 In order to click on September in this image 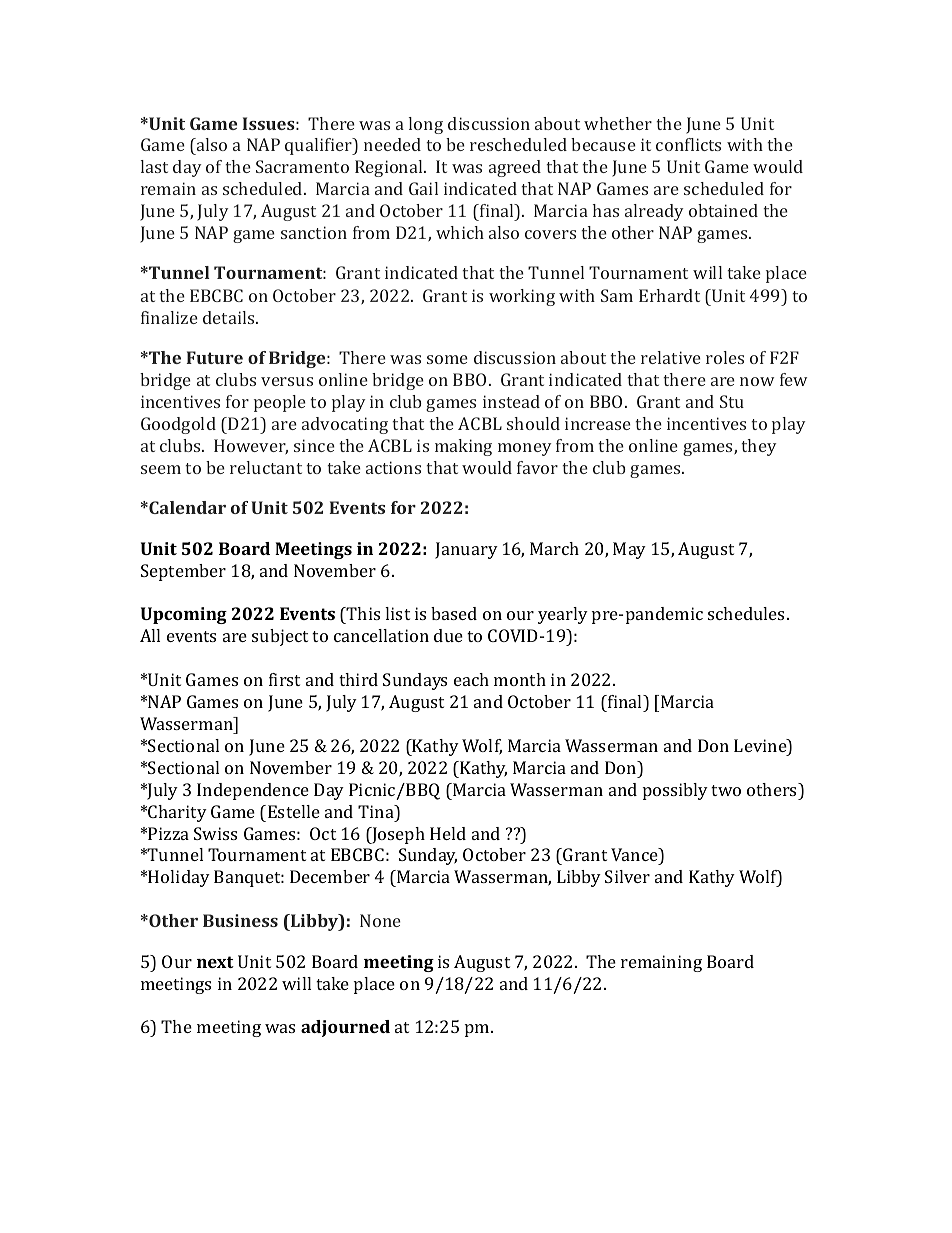, I will do `click(183, 572)`.
